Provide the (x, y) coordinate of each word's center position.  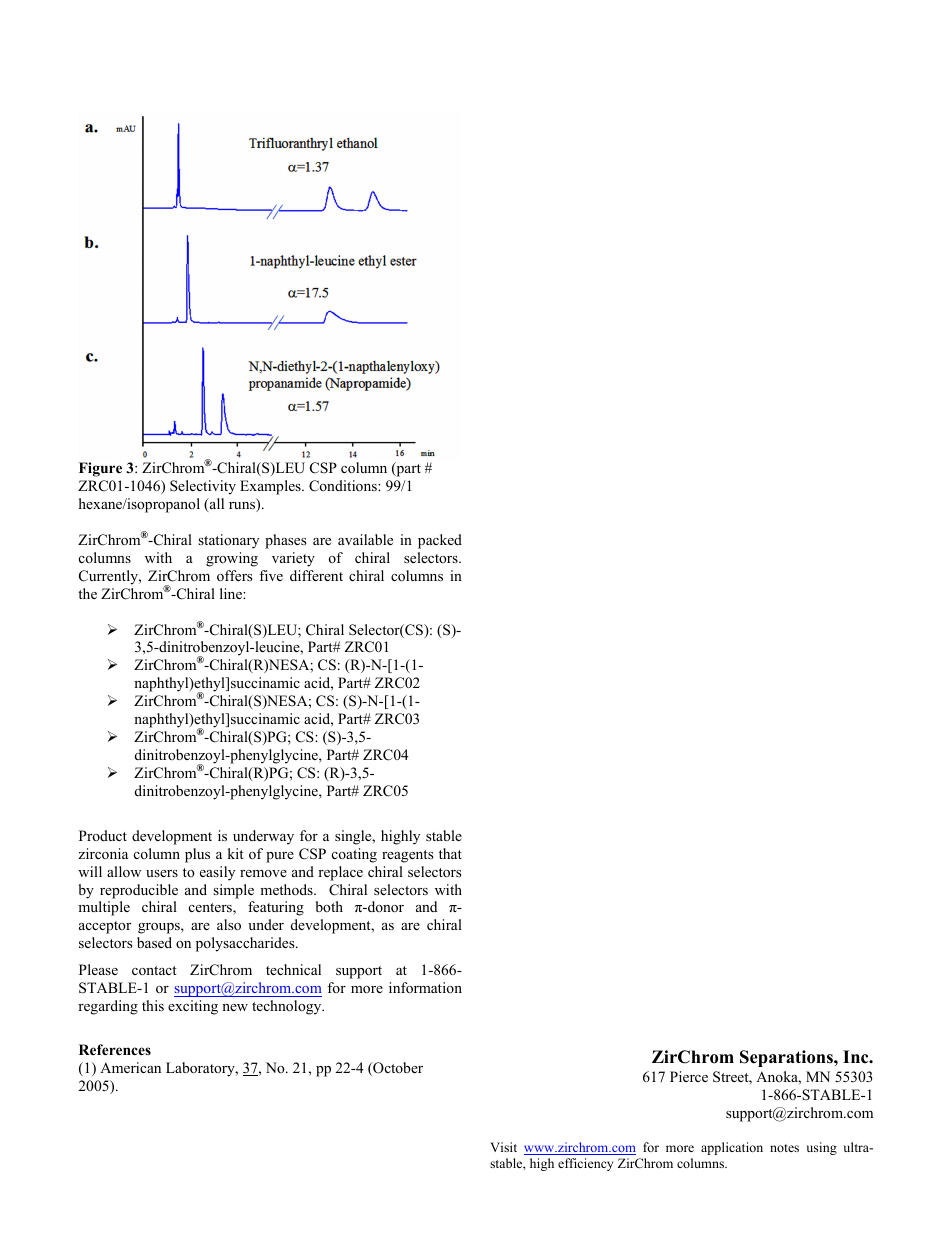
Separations (787, 1058)
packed (440, 541)
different (316, 575)
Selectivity (203, 487)
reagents (408, 856)
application (732, 1148)
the (87, 593)
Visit (503, 1147)
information (425, 987)
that (450, 853)
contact (154, 970)
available (365, 539)
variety (293, 559)
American (130, 1067)
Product (103, 835)
